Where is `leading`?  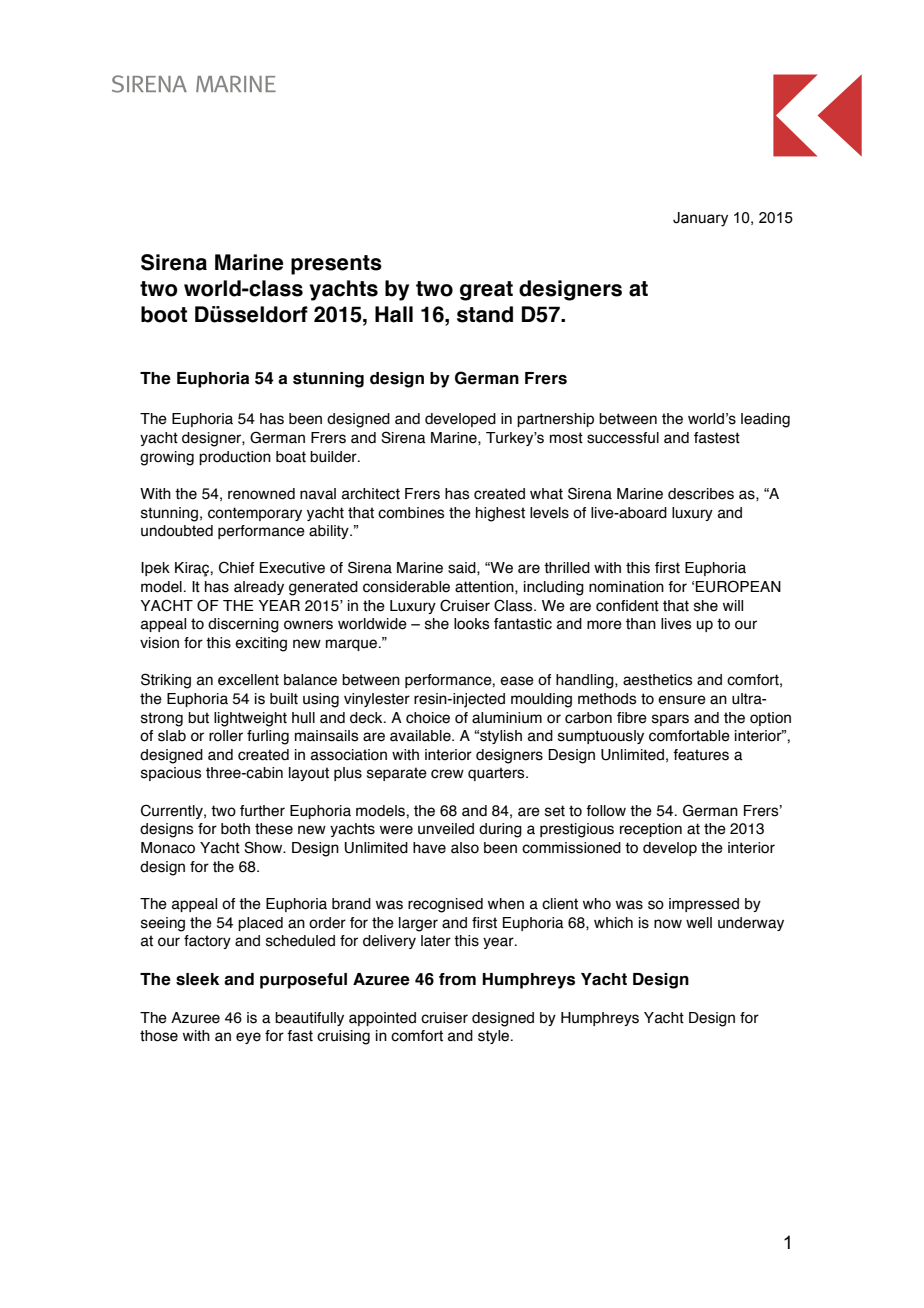
leading is located at coordinates (765, 420).
